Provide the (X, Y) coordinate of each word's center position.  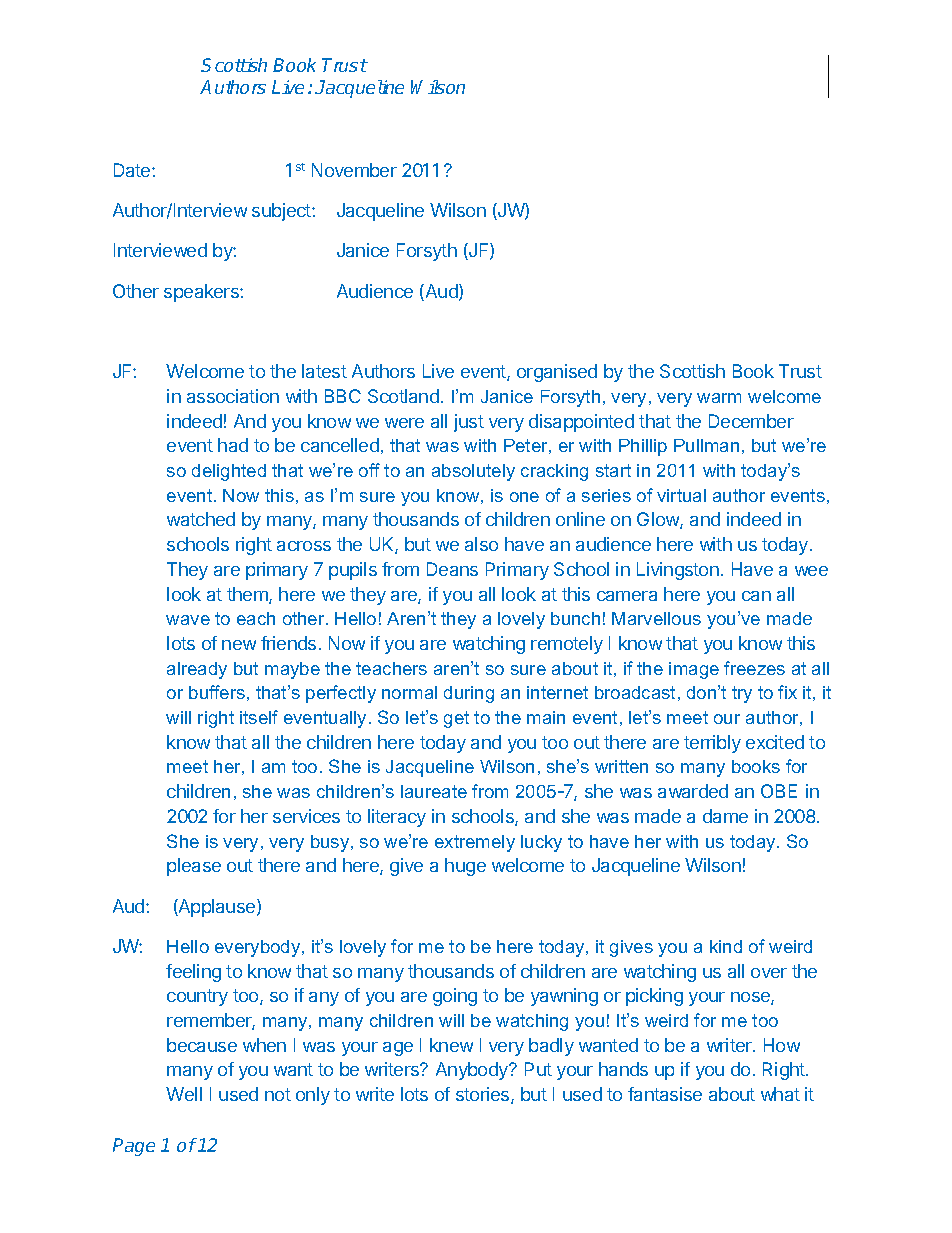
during (469, 694)
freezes (754, 668)
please (194, 867)
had (233, 445)
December (751, 421)
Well (184, 1094)
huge (465, 867)
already (197, 670)
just (469, 423)
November (354, 170)
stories (484, 1095)
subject (282, 212)
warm (719, 398)
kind (726, 946)
